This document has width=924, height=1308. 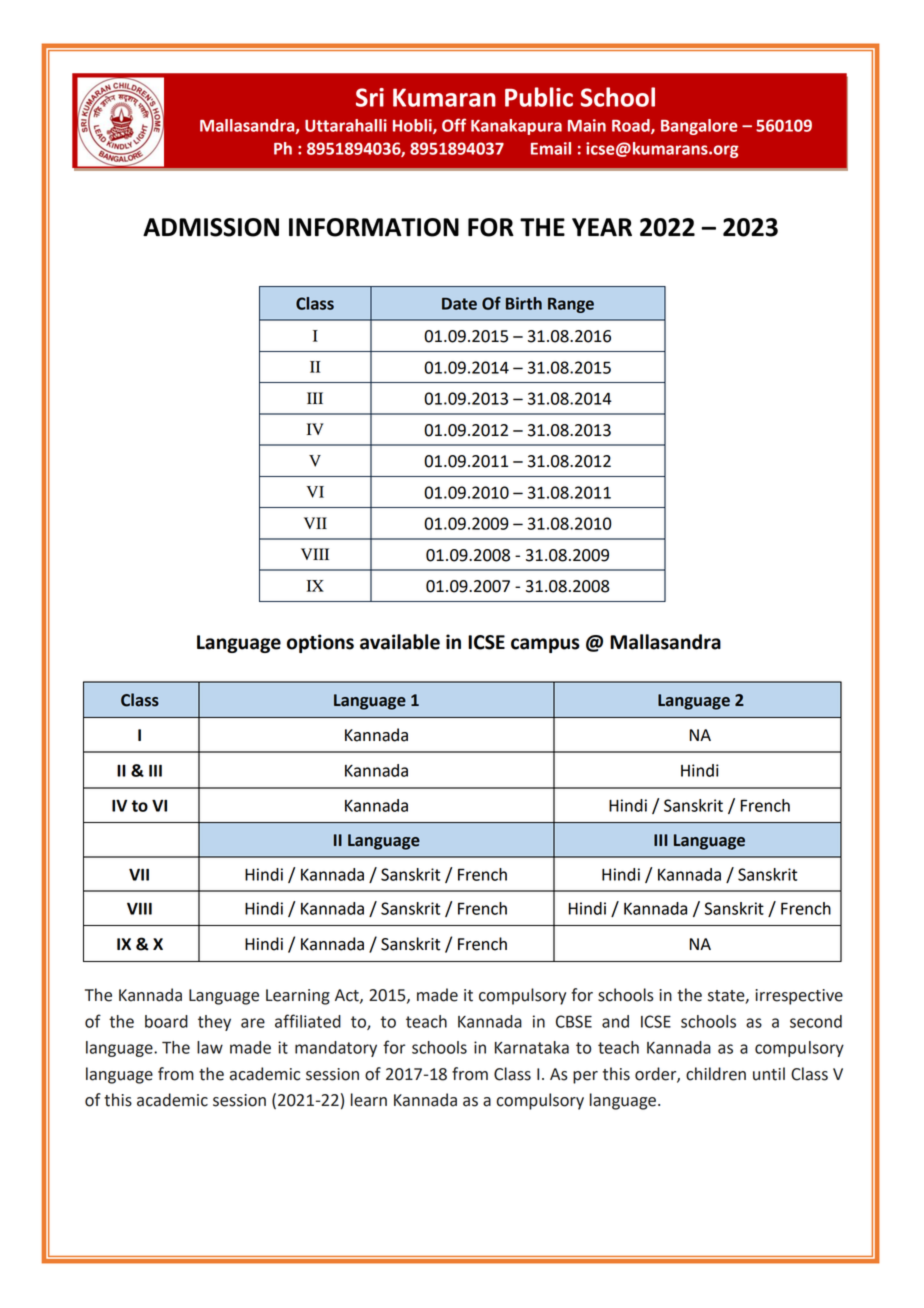 What do you see at coordinates (459, 304) in the document?
I see `Date` at bounding box center [459, 304].
